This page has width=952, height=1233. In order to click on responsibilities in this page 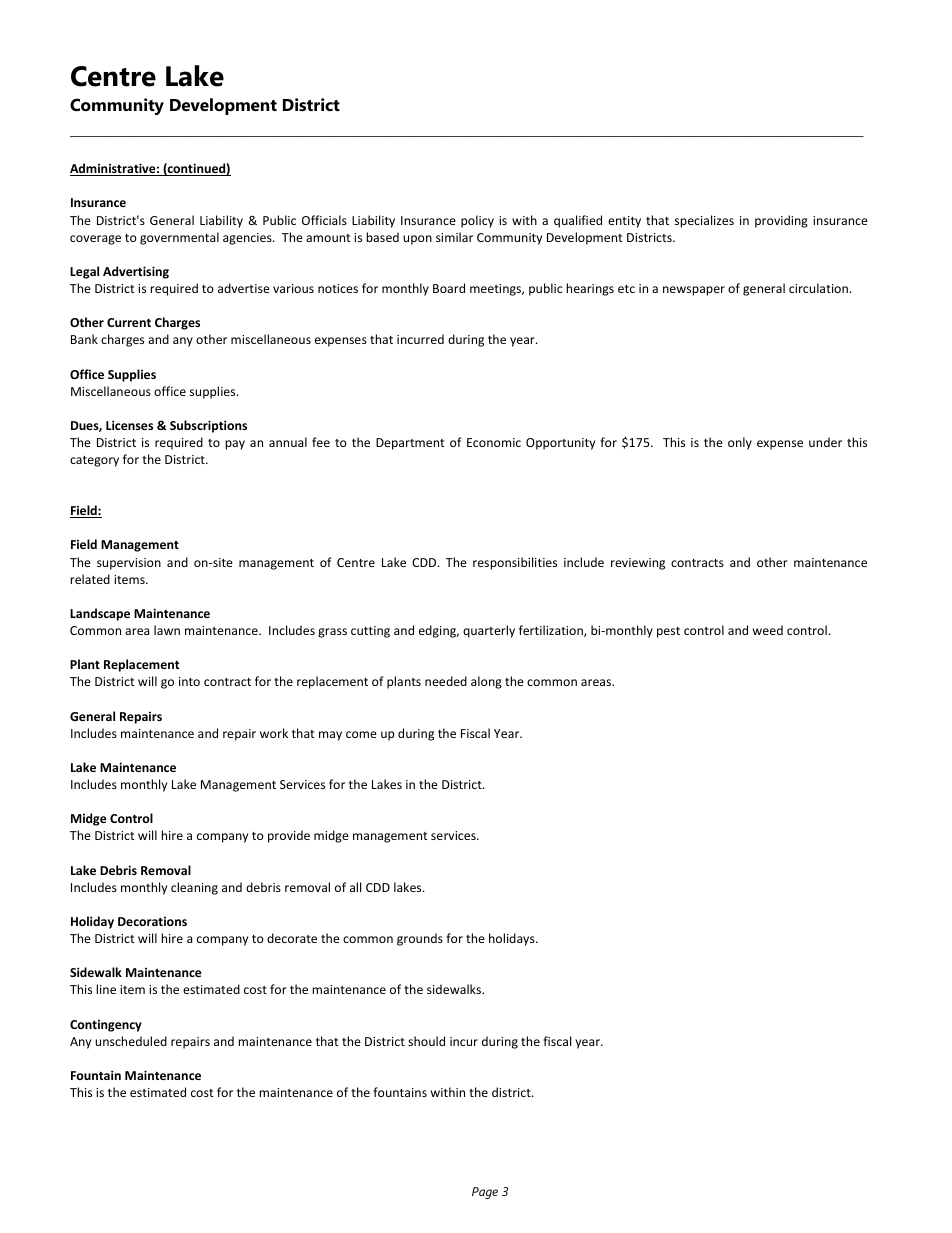, I will do `click(515, 563)`.
